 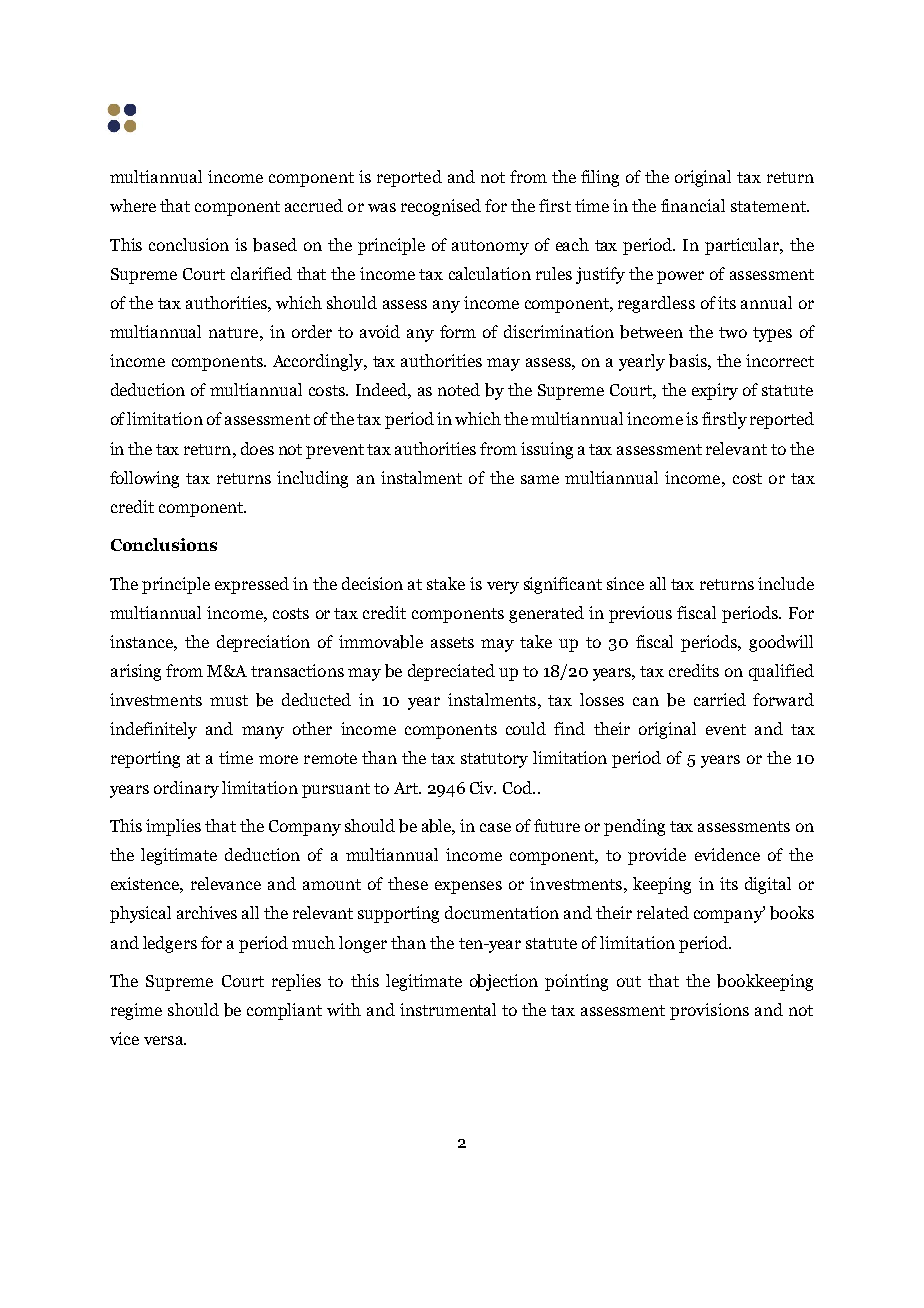 What do you see at coordinates (133, 205) in the screenshot?
I see `where` at bounding box center [133, 205].
